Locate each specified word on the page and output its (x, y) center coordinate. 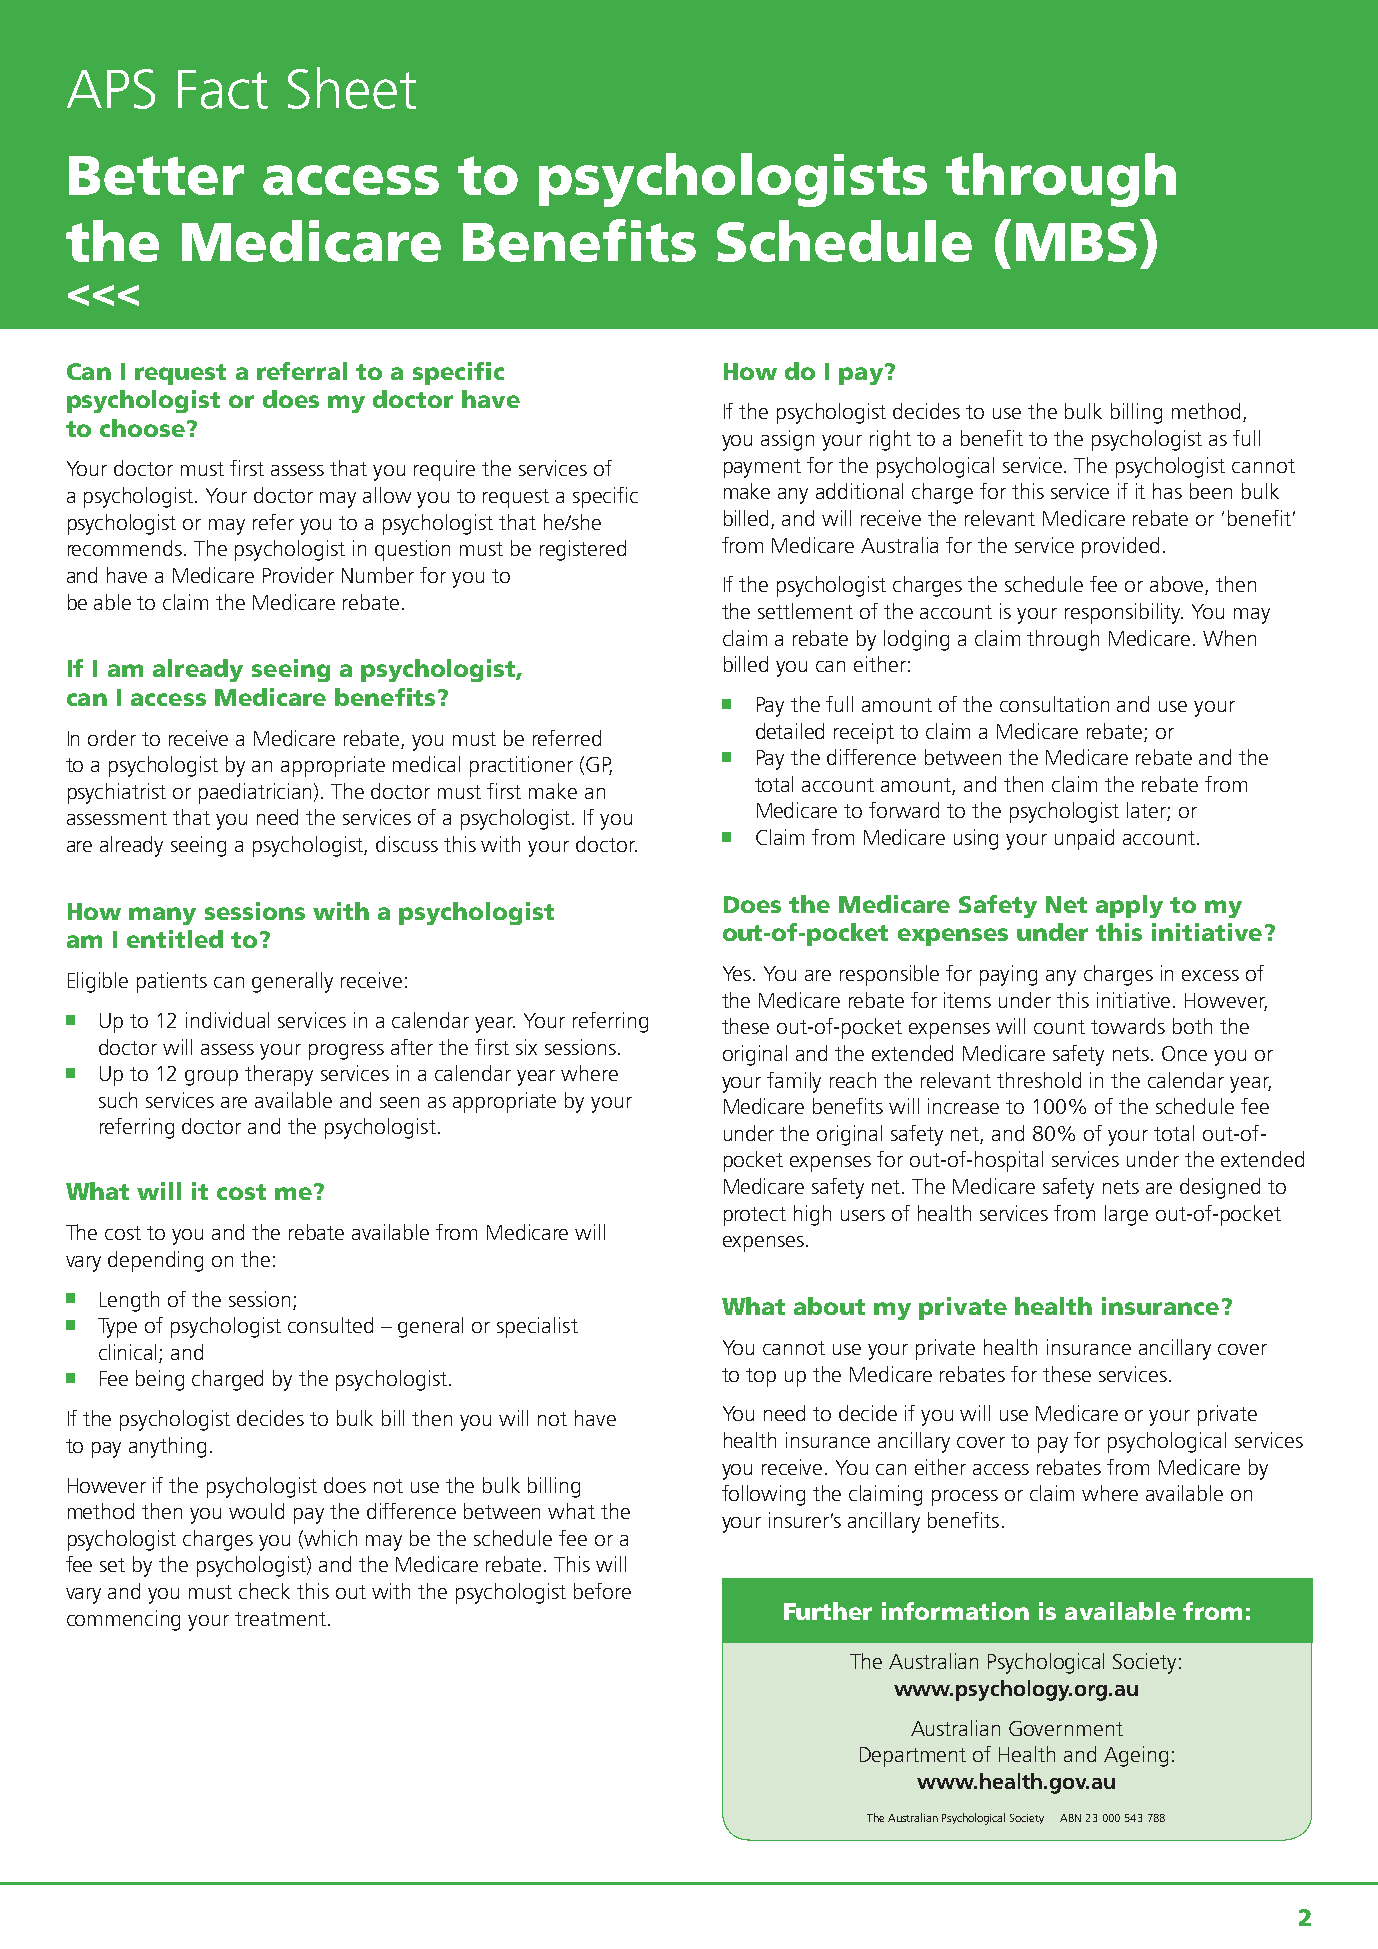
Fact (223, 89)
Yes (738, 973)
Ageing (1136, 1756)
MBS (1076, 242)
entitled (175, 939)
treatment (280, 1619)
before (602, 1591)
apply (1129, 906)
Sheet (352, 88)
